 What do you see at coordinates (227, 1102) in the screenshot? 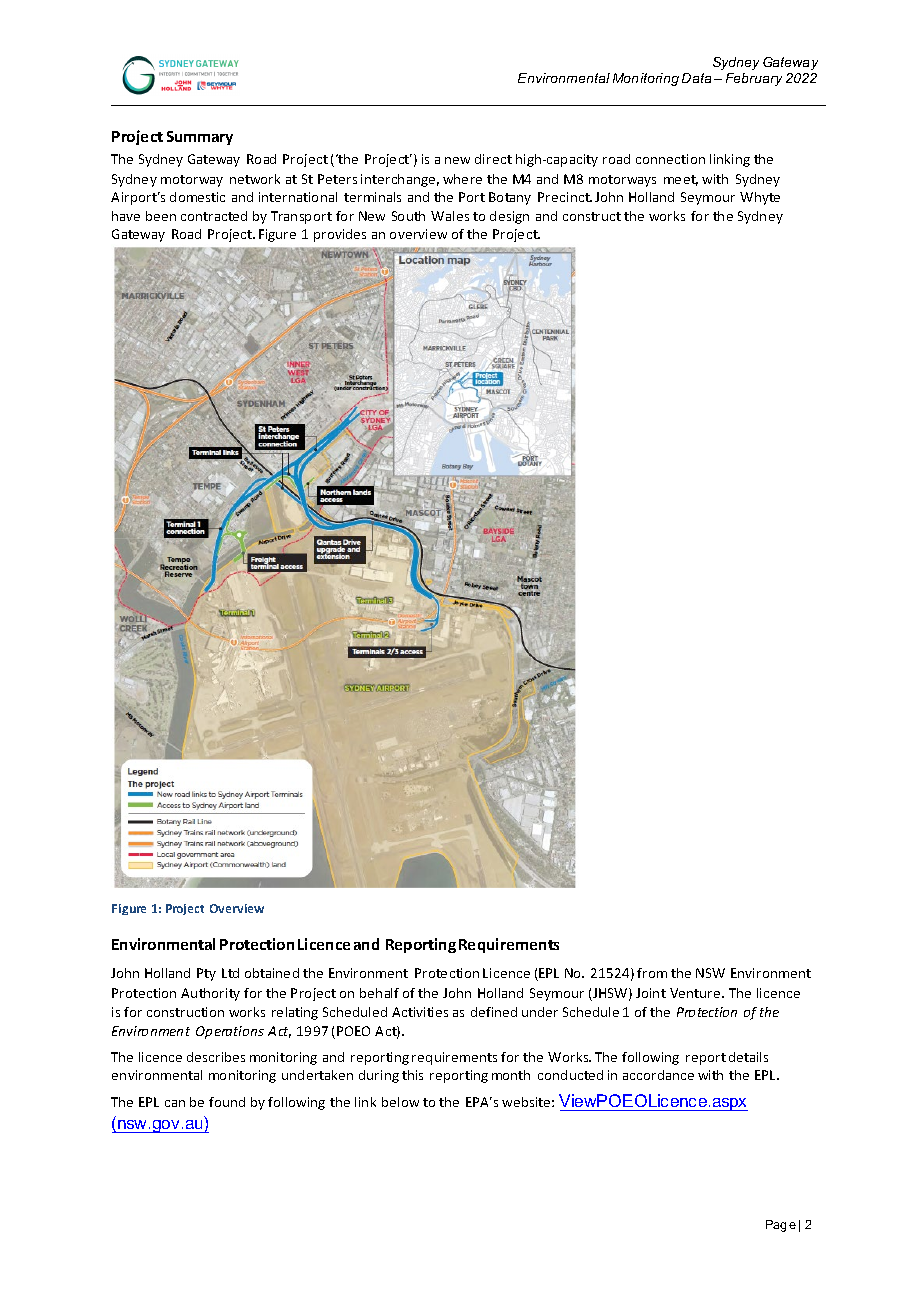
I see `found` at bounding box center [227, 1102].
